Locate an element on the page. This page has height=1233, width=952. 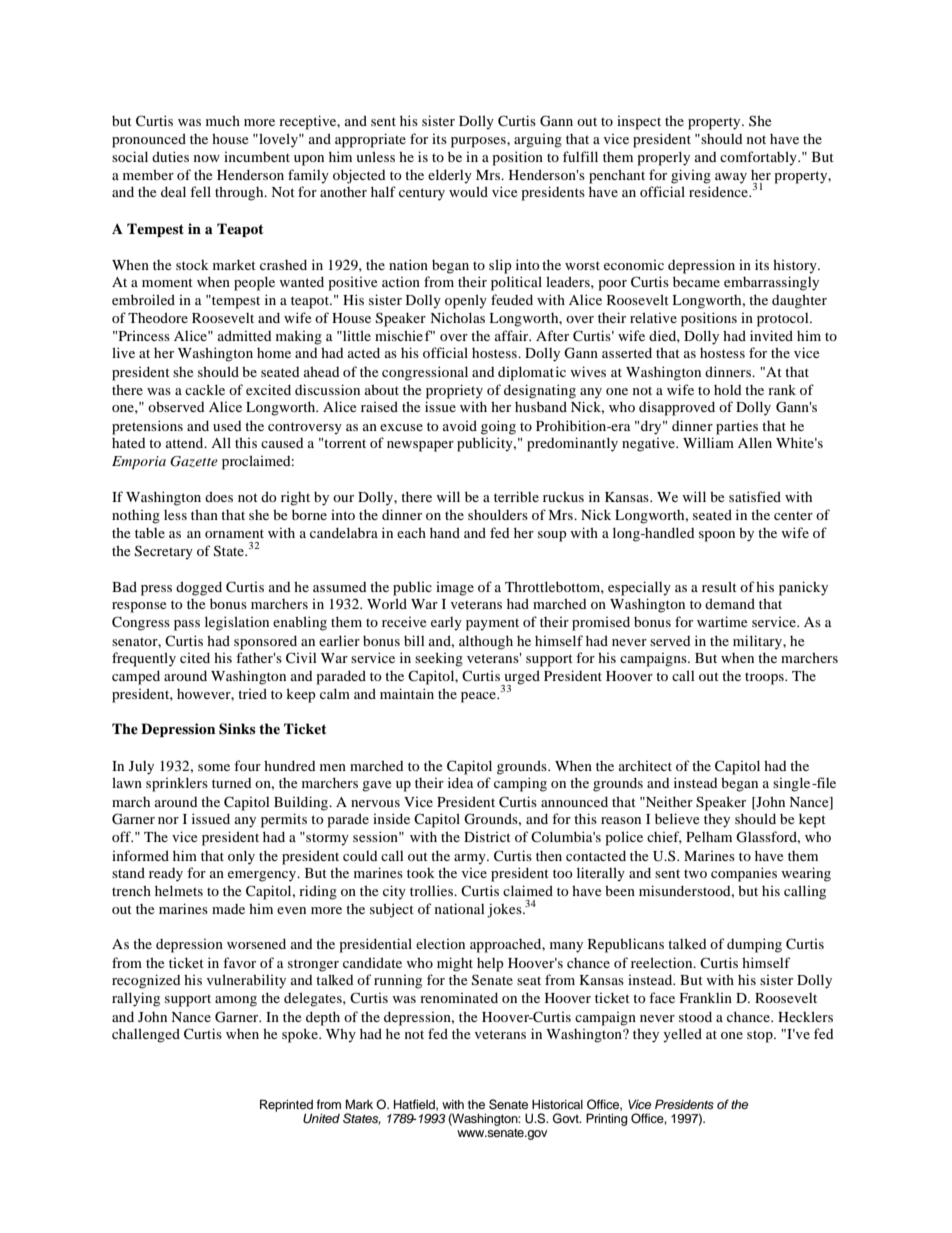
believe is located at coordinates (677, 818).
